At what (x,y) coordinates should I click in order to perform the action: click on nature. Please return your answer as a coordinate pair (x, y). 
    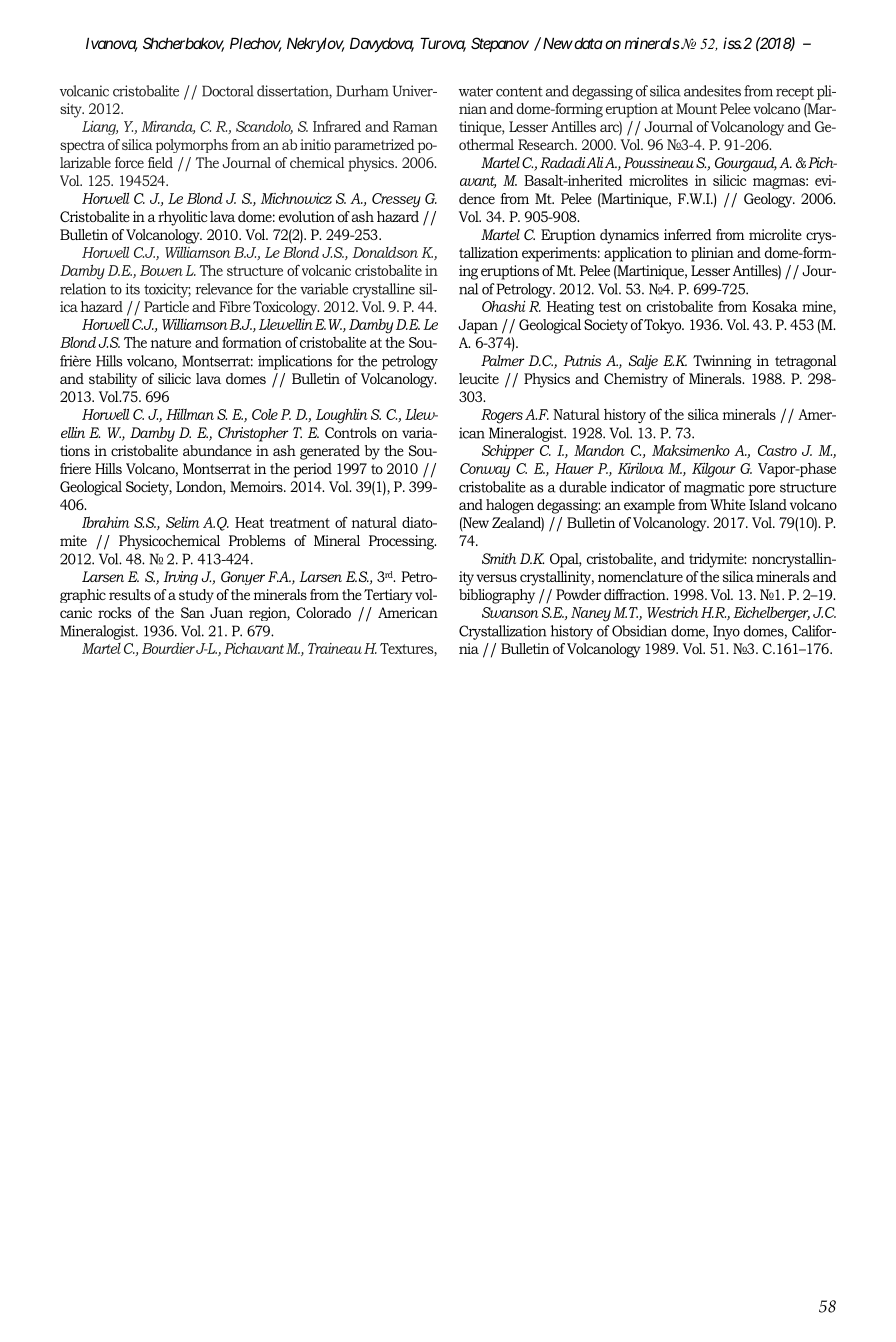
    Looking at the image, I should click on (171, 343).
